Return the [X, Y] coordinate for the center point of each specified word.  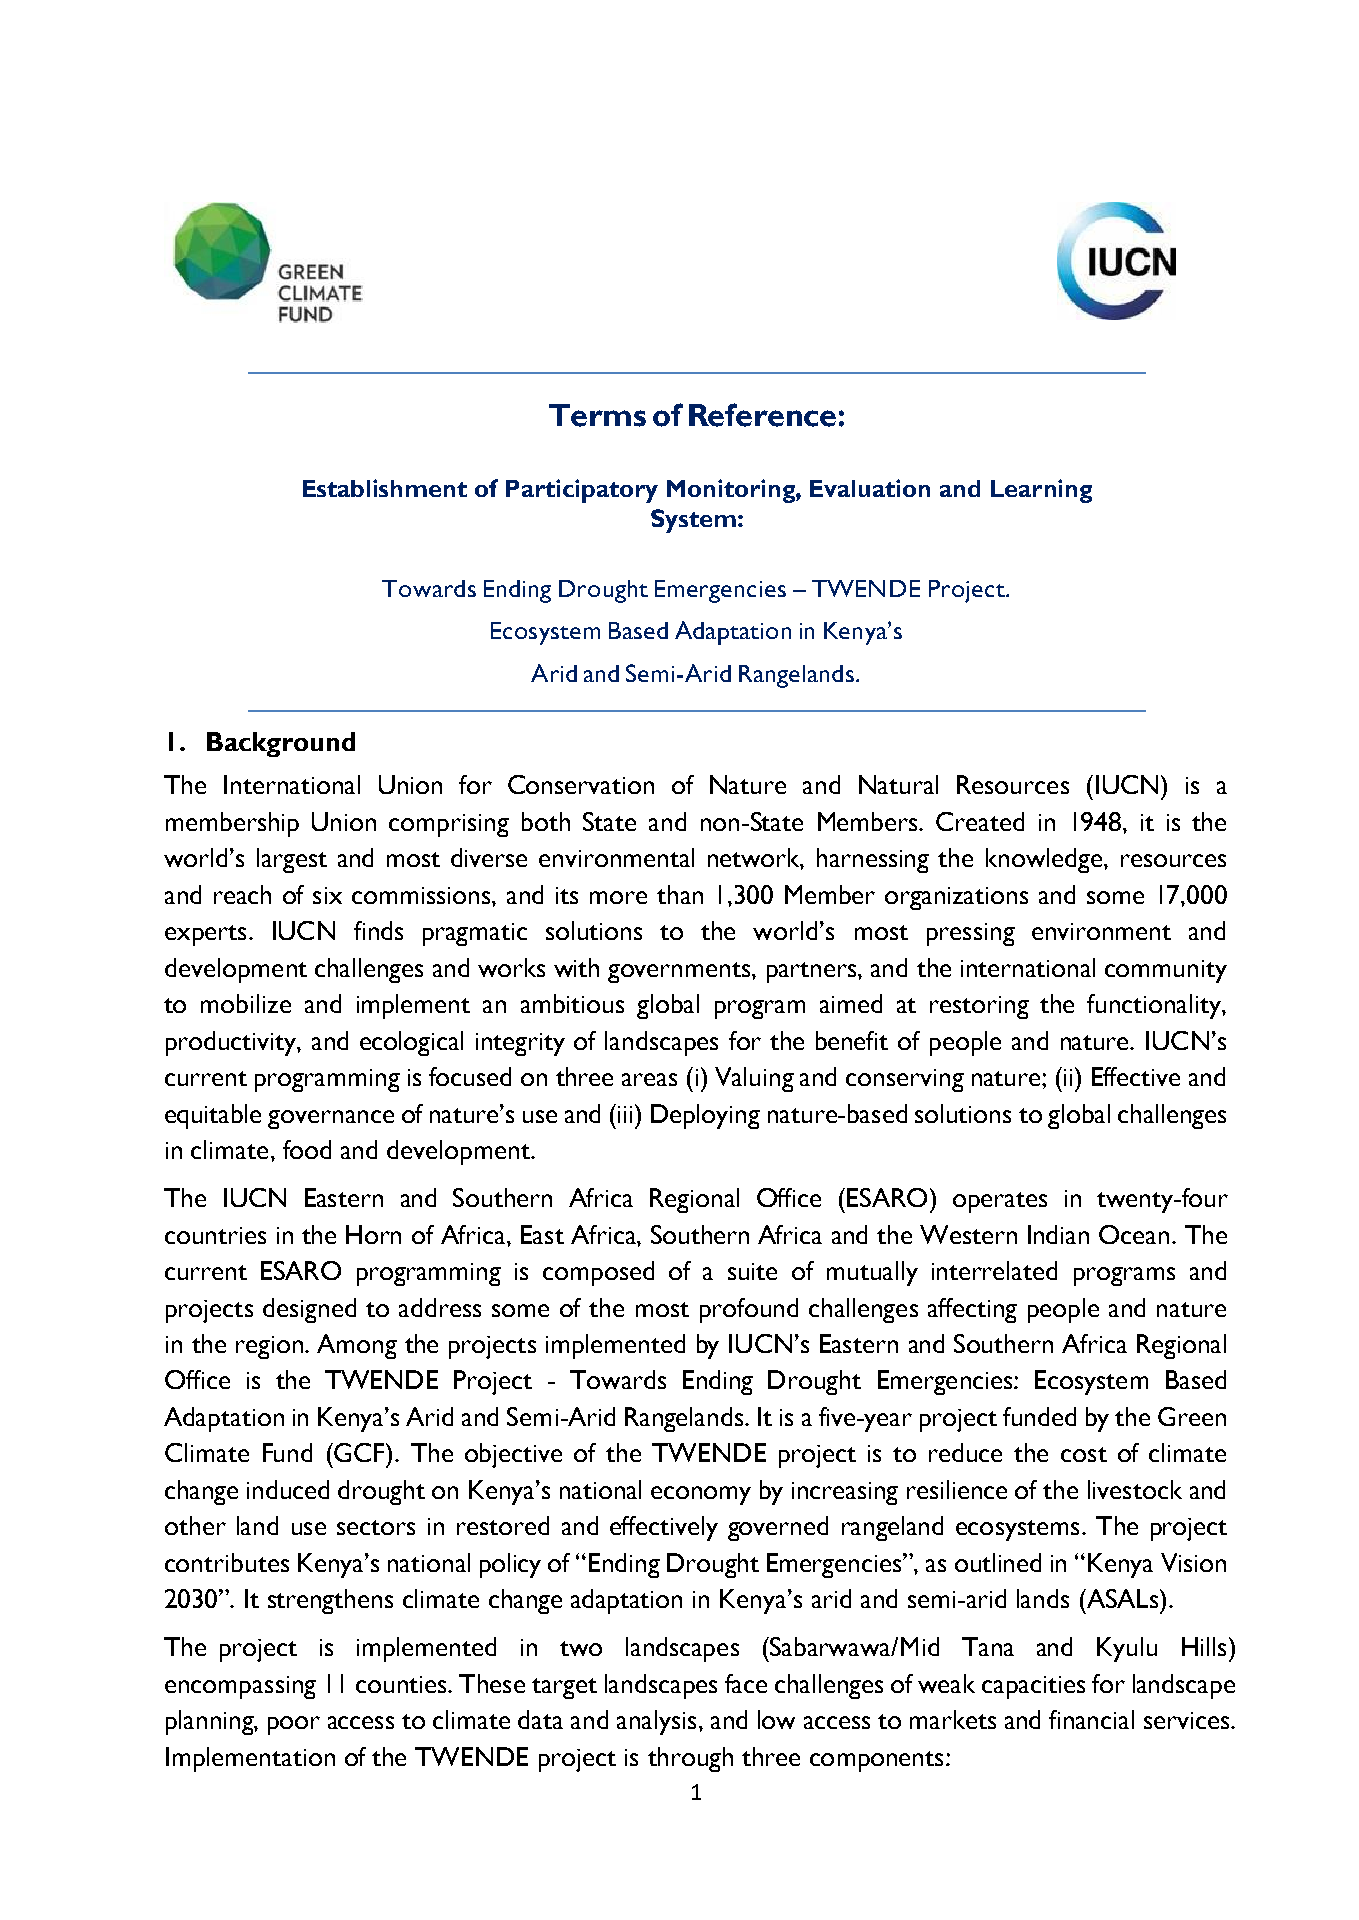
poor [294, 1725]
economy [701, 1495]
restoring [979, 1007]
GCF [360, 1452]
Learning [1041, 491]
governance [331, 1119]
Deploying [705, 1116]
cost [1084, 1454]
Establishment [385, 488]
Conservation [581, 784]
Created [980, 821]
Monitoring [732, 491]
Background [281, 744]
